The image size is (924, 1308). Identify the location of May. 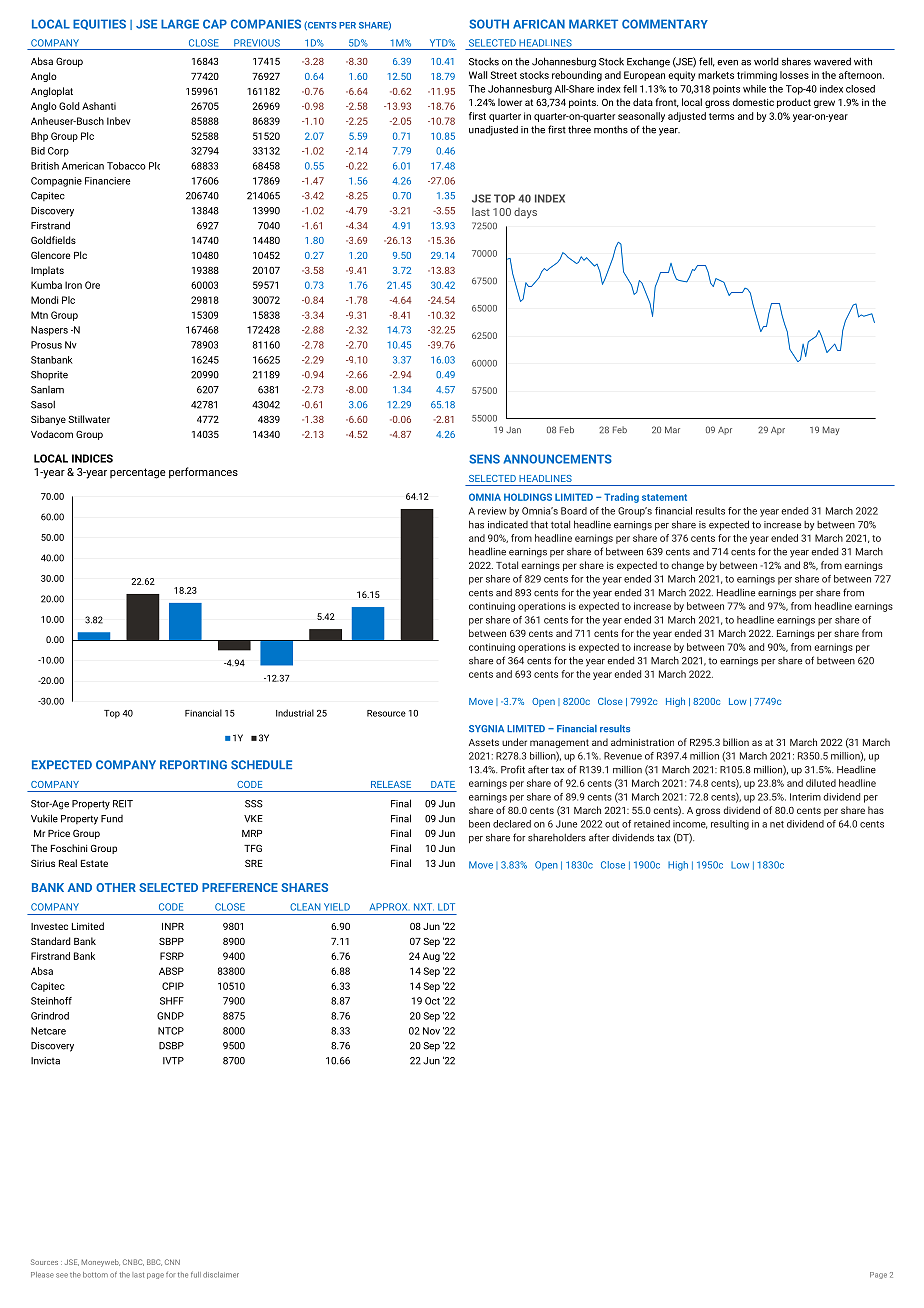
(831, 430).
